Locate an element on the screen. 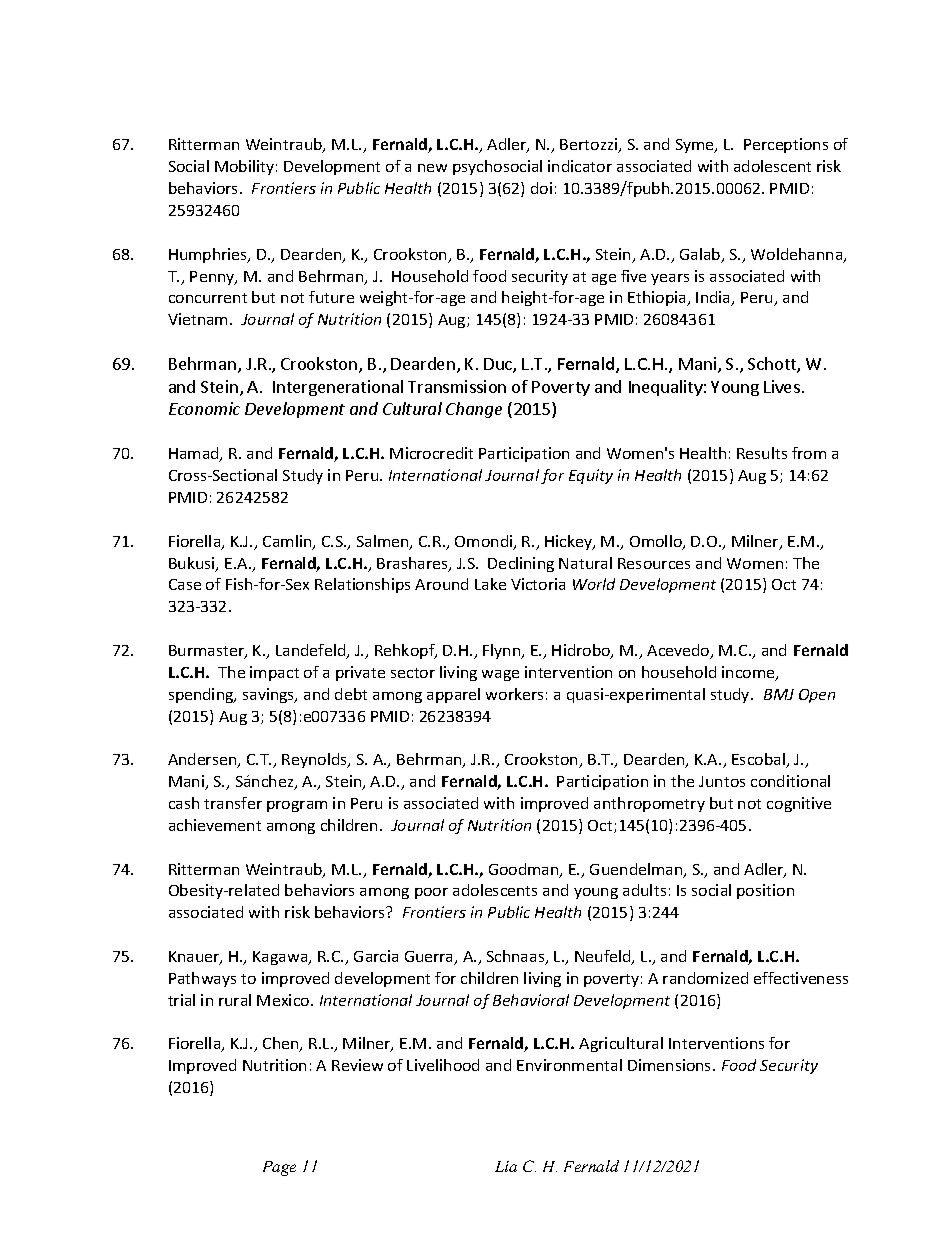  Syme is located at coordinates (696, 146).
